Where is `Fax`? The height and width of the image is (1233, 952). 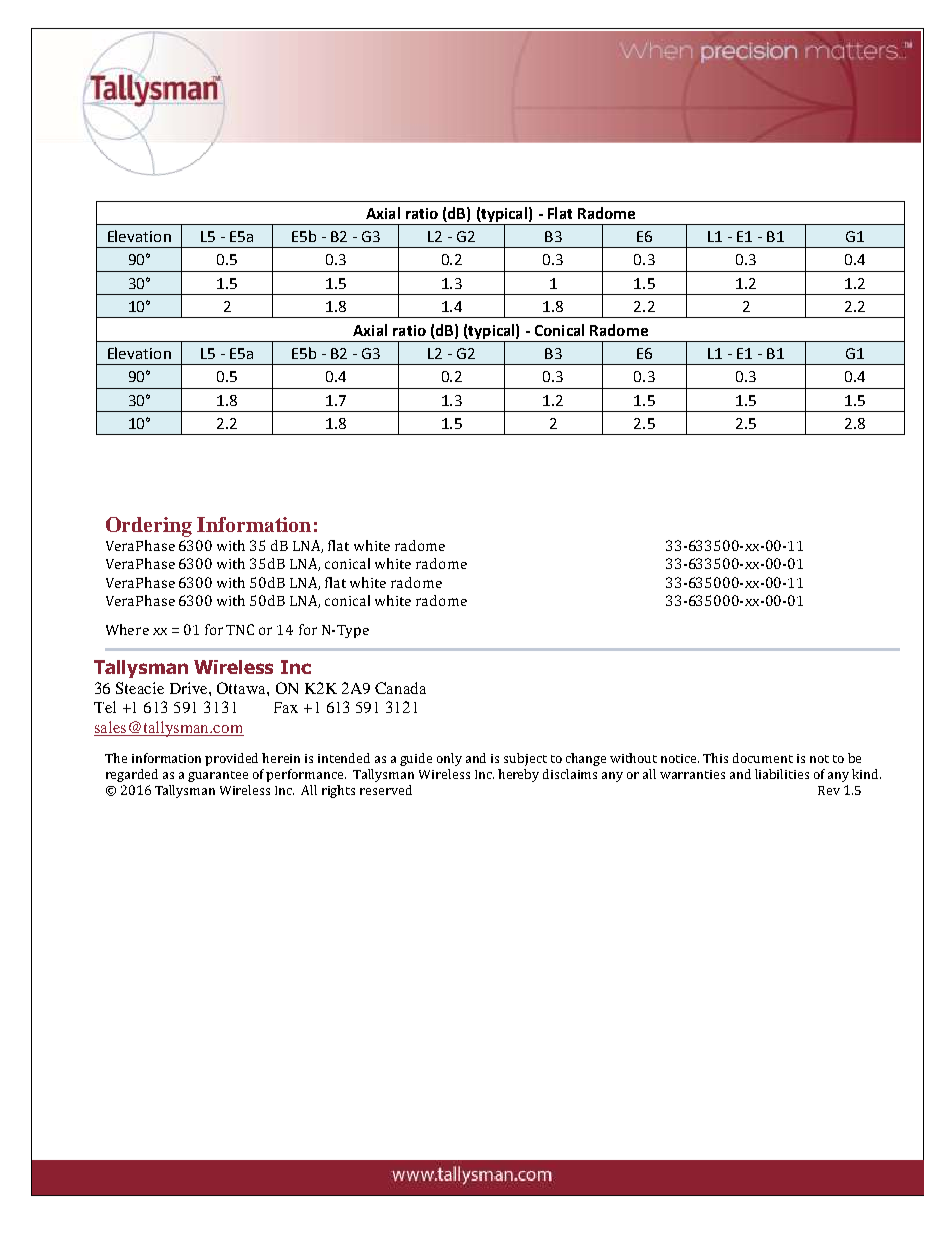 Fax is located at coordinates (286, 707).
